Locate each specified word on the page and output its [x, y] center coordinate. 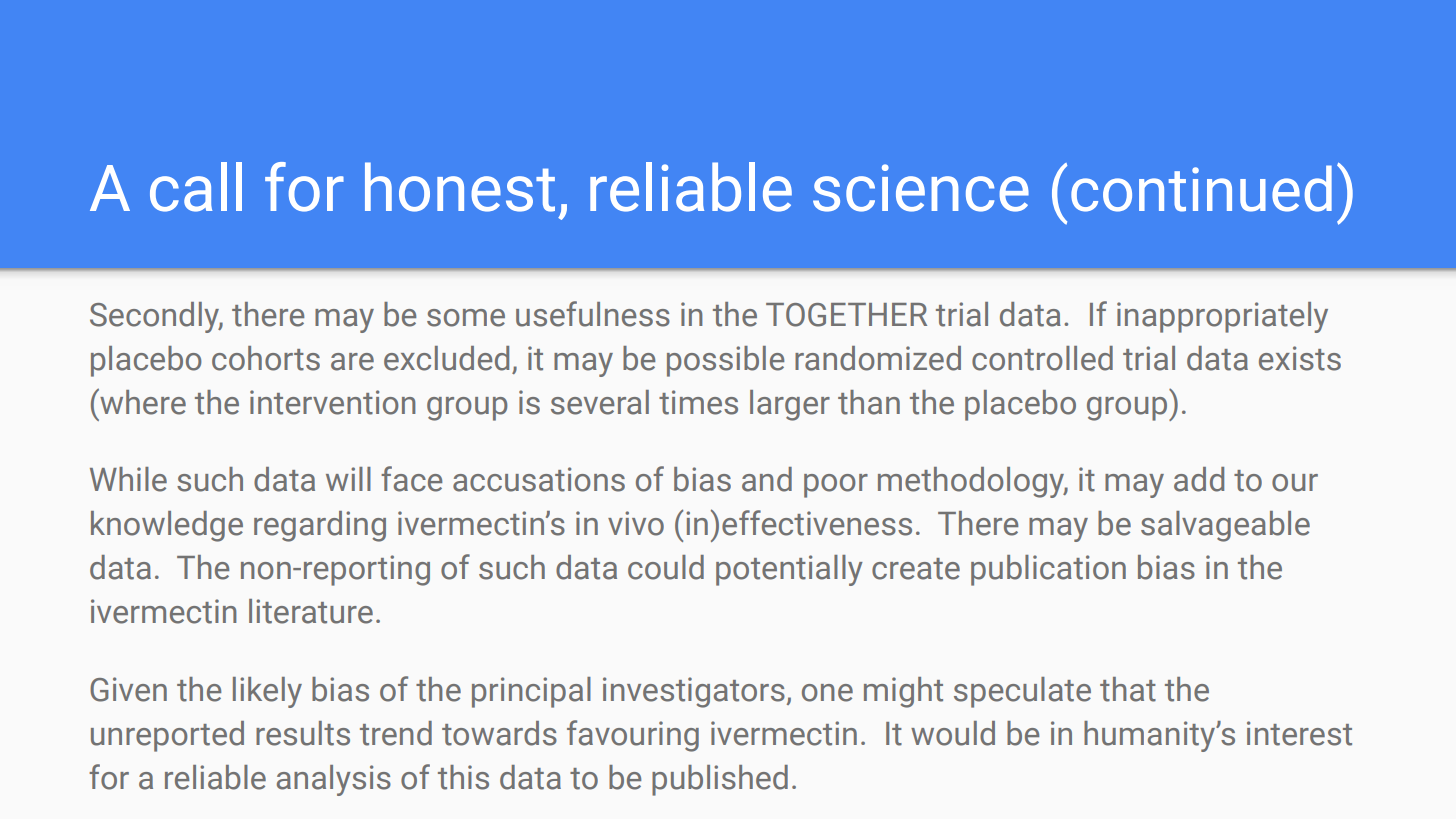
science [921, 188]
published [720, 780]
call [196, 187]
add [1199, 479]
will [348, 479]
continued [1201, 188]
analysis [334, 780]
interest [1299, 733]
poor [836, 486]
